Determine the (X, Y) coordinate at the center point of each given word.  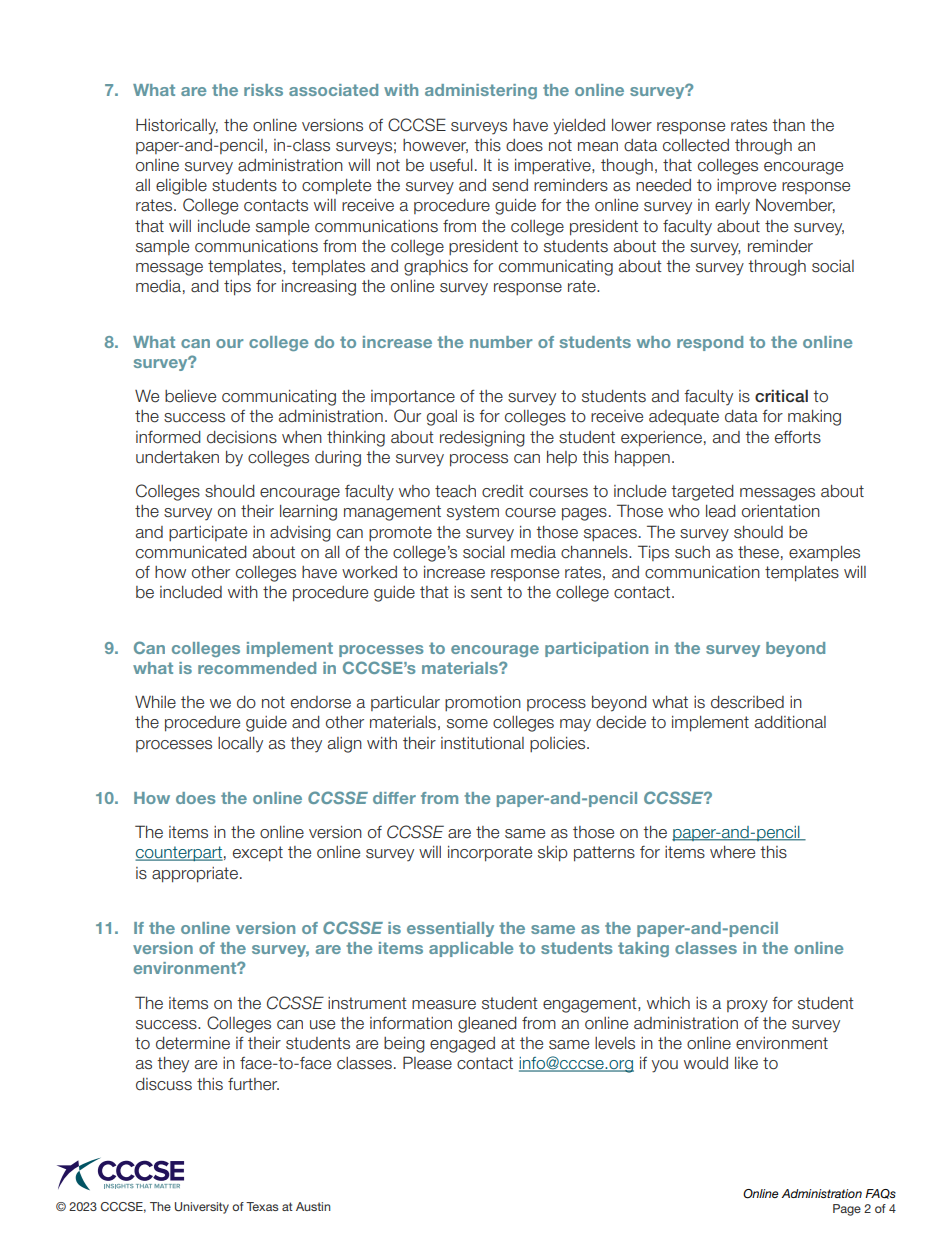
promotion (483, 703)
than (788, 125)
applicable (471, 949)
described (747, 702)
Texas (262, 1206)
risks (263, 90)
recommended (257, 668)
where (732, 852)
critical (781, 395)
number (501, 342)
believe (190, 396)
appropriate (195, 875)
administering (481, 91)
